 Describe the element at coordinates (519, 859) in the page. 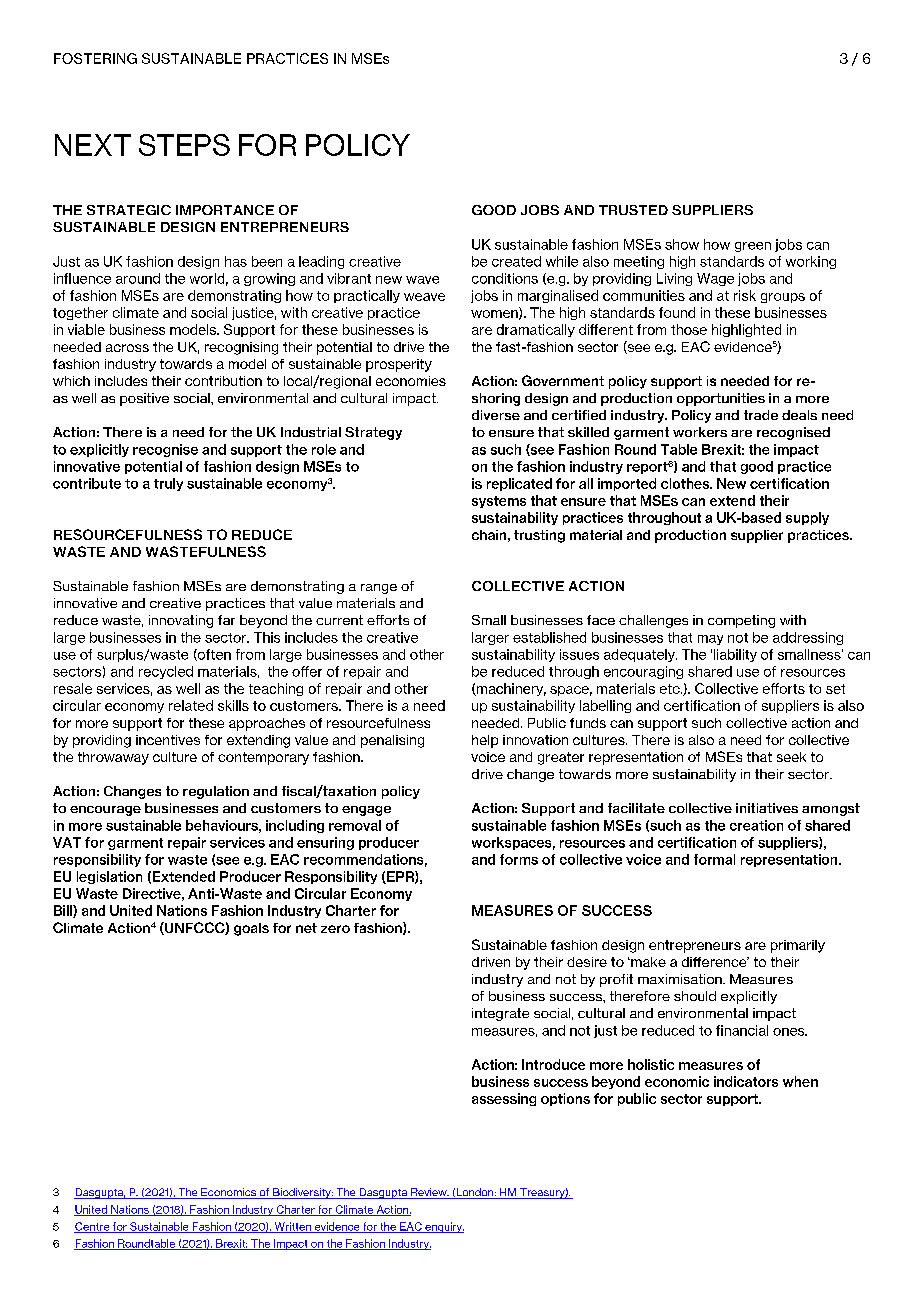

I see `forms` at that location.
